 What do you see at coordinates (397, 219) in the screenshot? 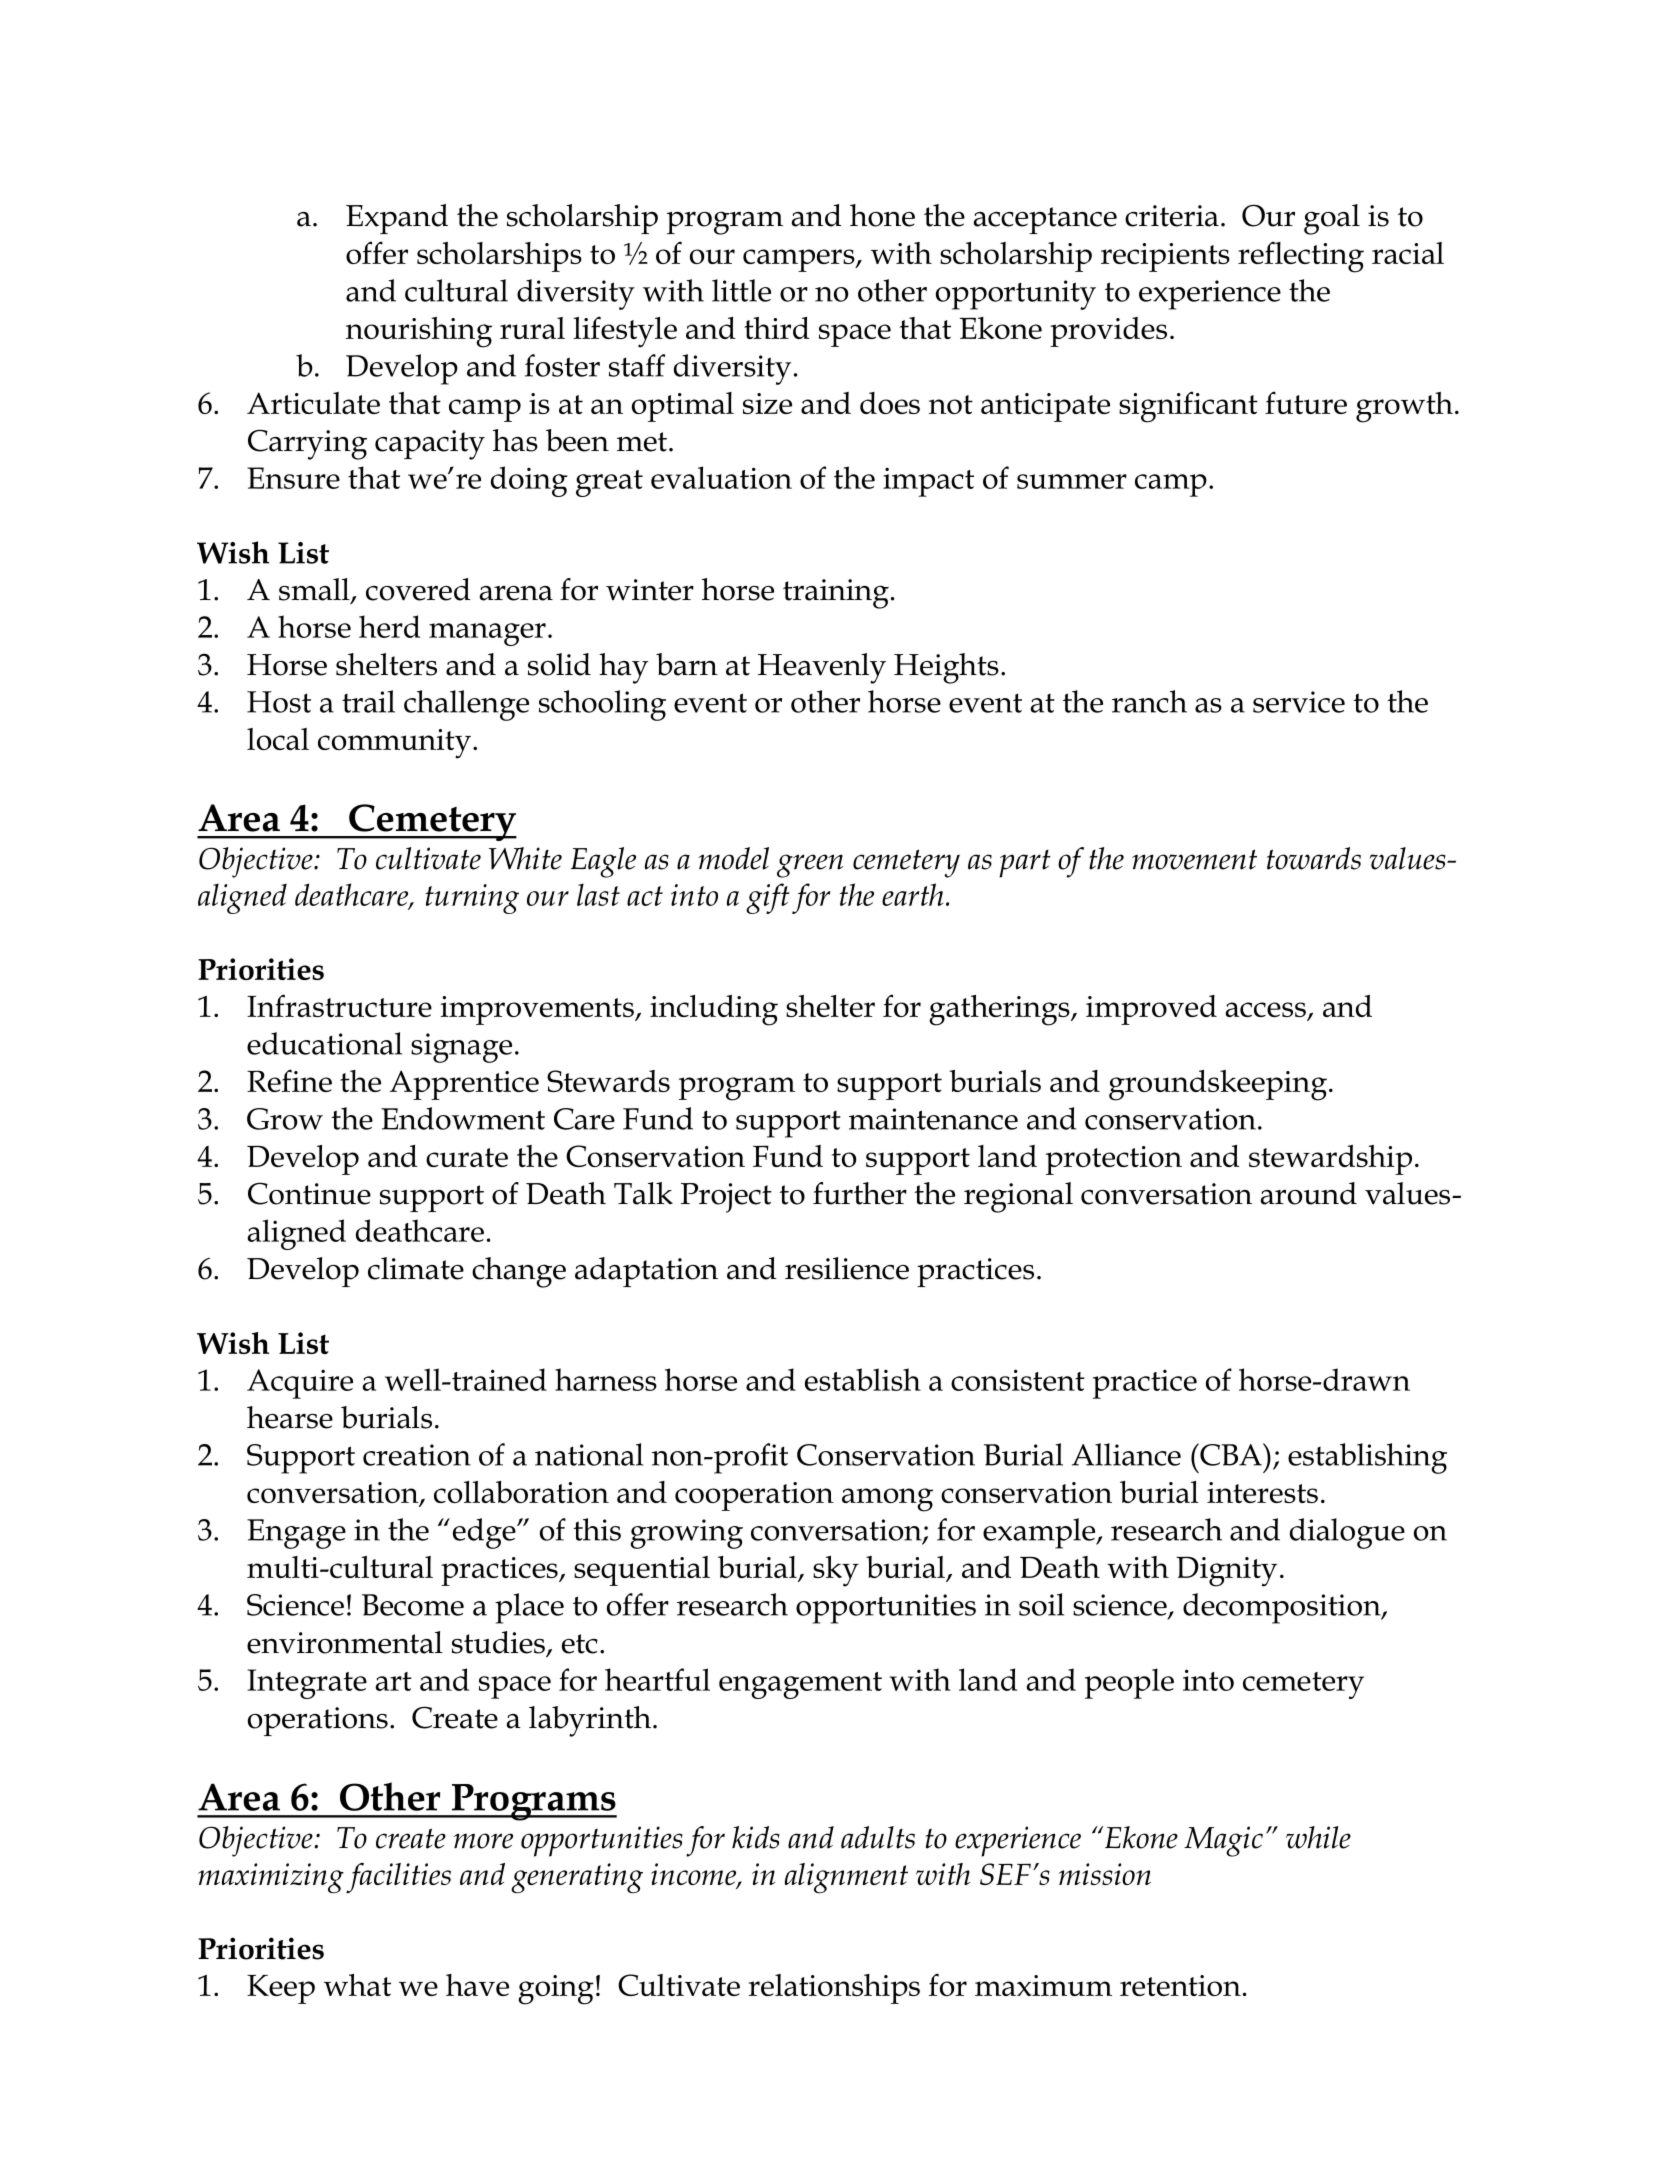
I see `Expand` at bounding box center [397, 219].
